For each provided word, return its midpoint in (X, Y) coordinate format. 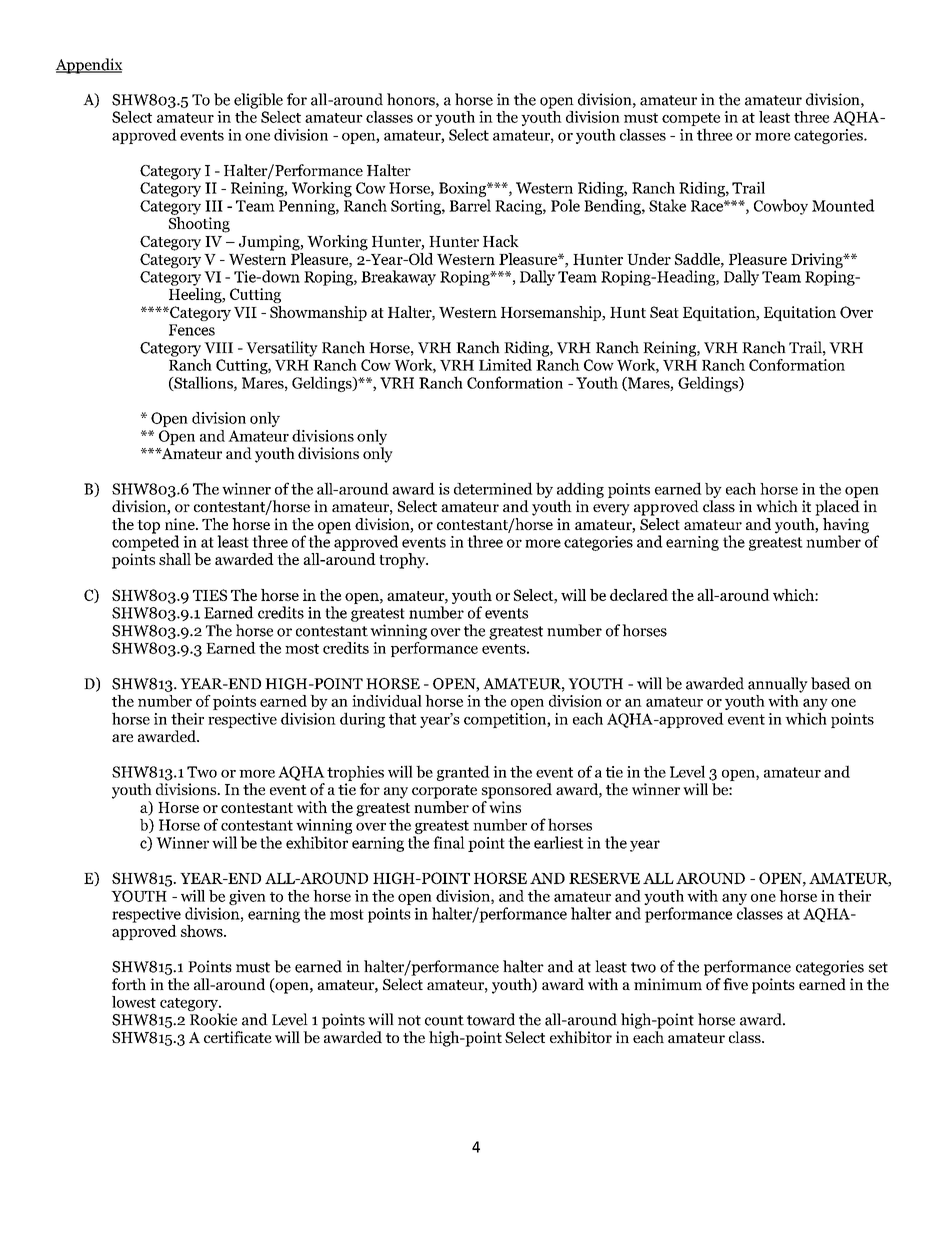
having (846, 527)
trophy (403, 561)
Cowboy (781, 207)
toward (491, 1019)
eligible (258, 101)
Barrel (470, 205)
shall (175, 559)
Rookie (213, 1019)
